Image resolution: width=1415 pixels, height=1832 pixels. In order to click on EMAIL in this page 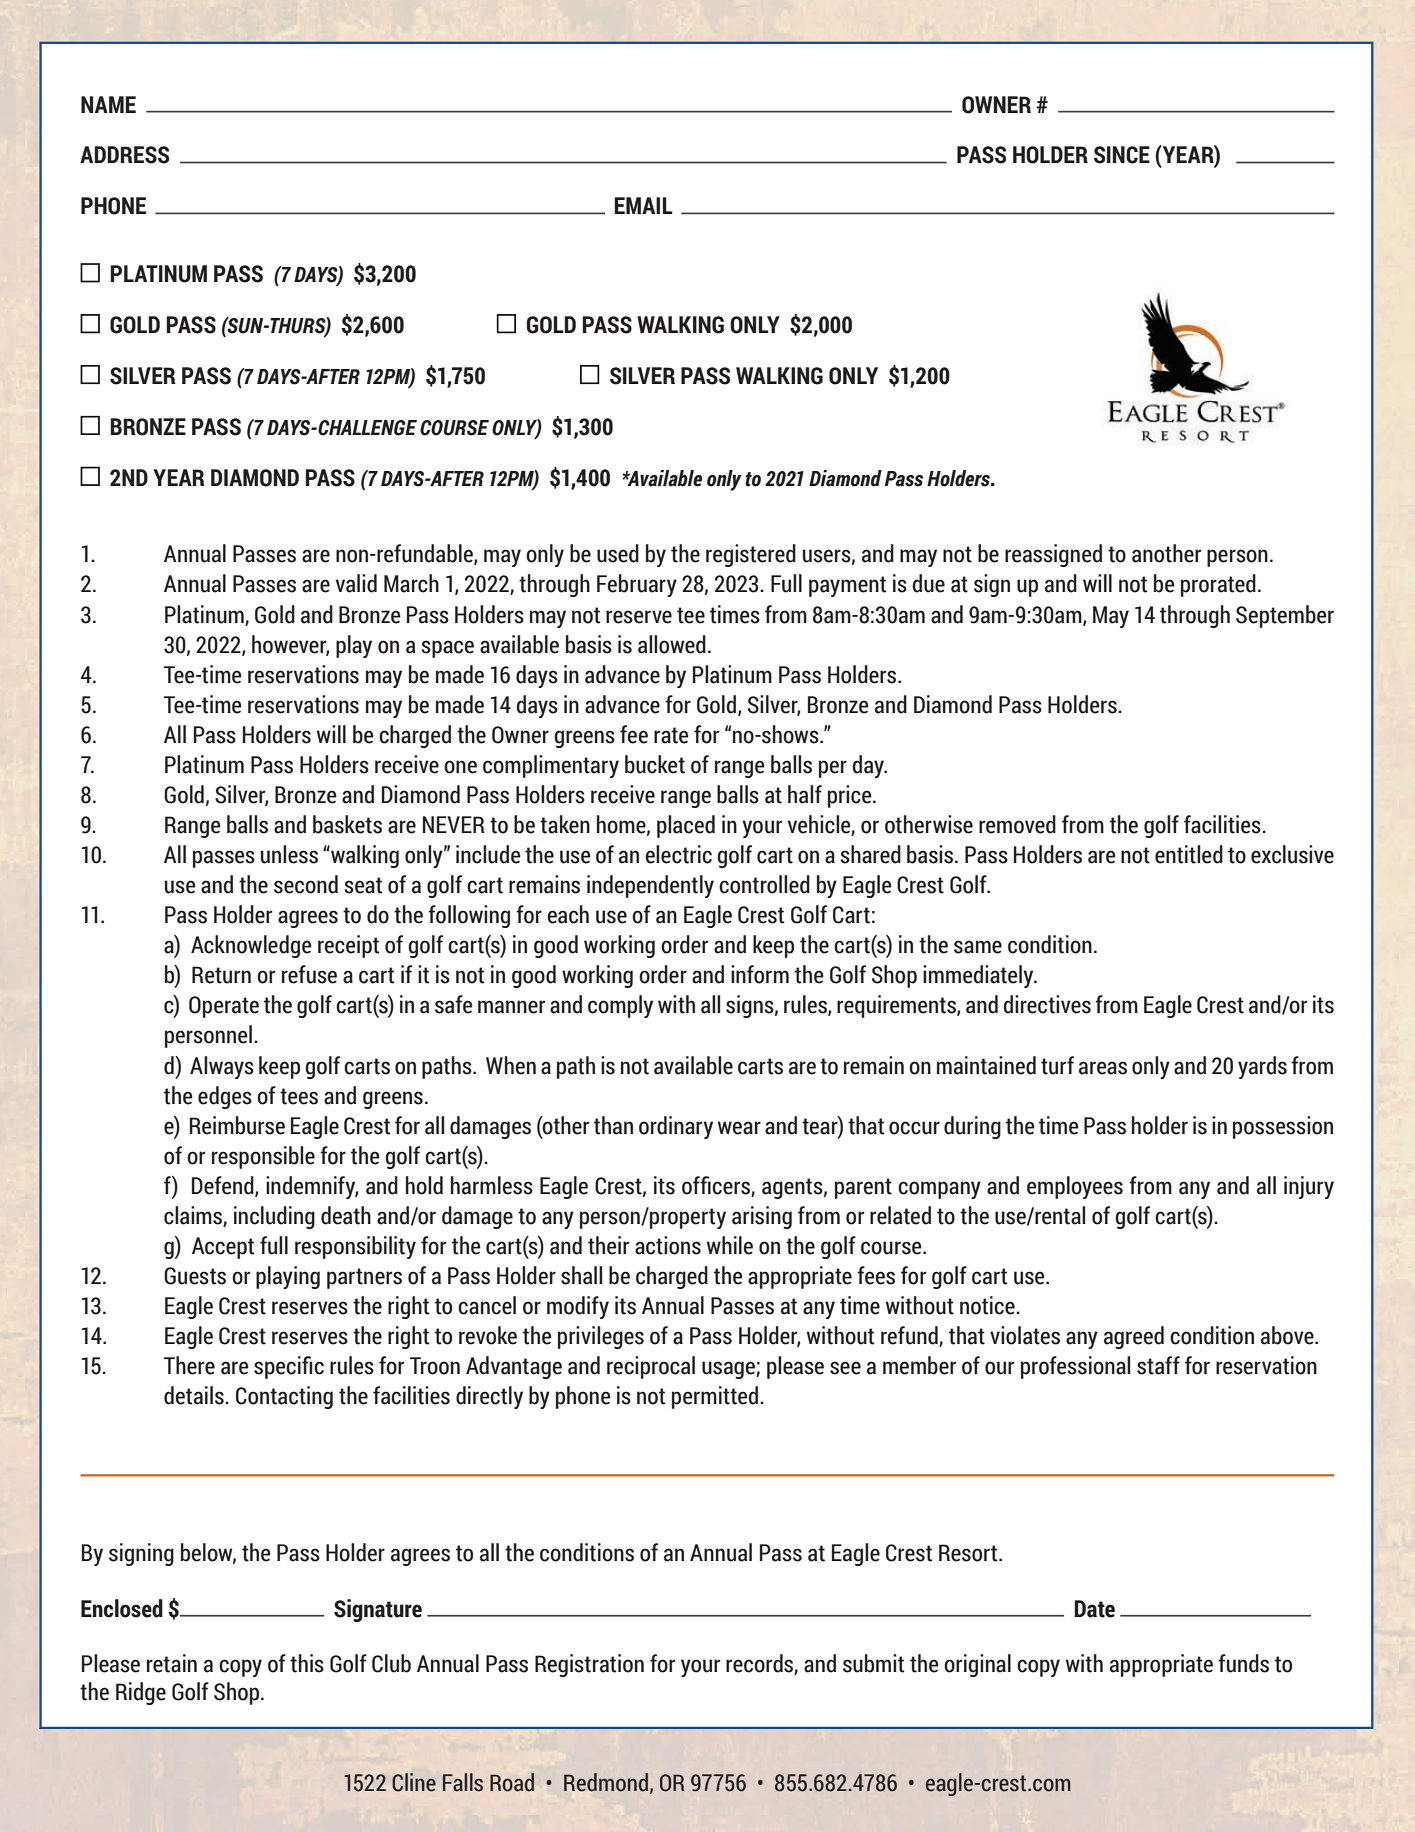, I will do `click(643, 205)`.
